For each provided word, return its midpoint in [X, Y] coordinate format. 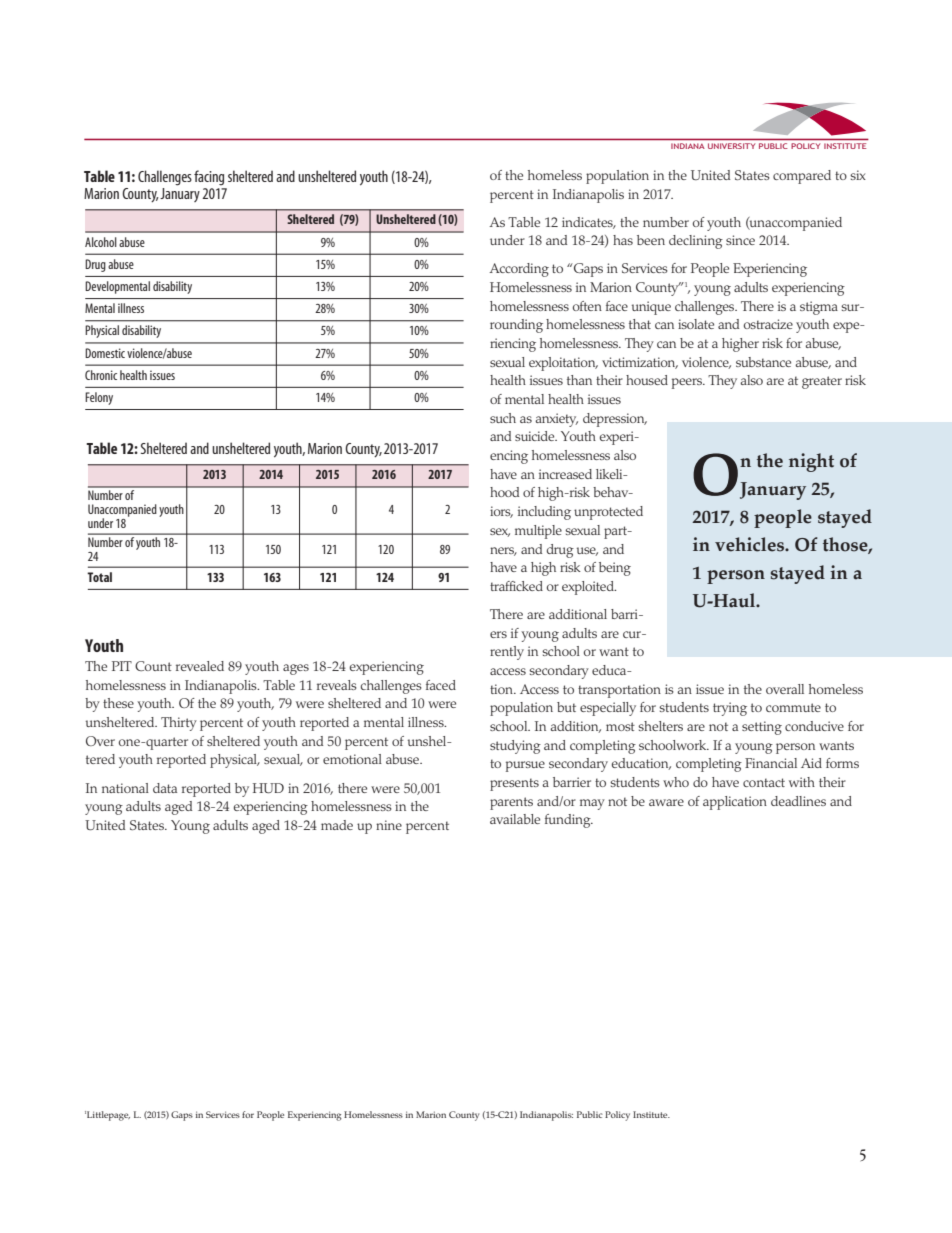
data [165, 788]
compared [802, 177]
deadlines [798, 801]
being [615, 569]
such [503, 418]
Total [99, 577]
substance [763, 362]
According [519, 270]
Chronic [101, 375]
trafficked [516, 586]
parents [511, 803]
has [623, 240]
